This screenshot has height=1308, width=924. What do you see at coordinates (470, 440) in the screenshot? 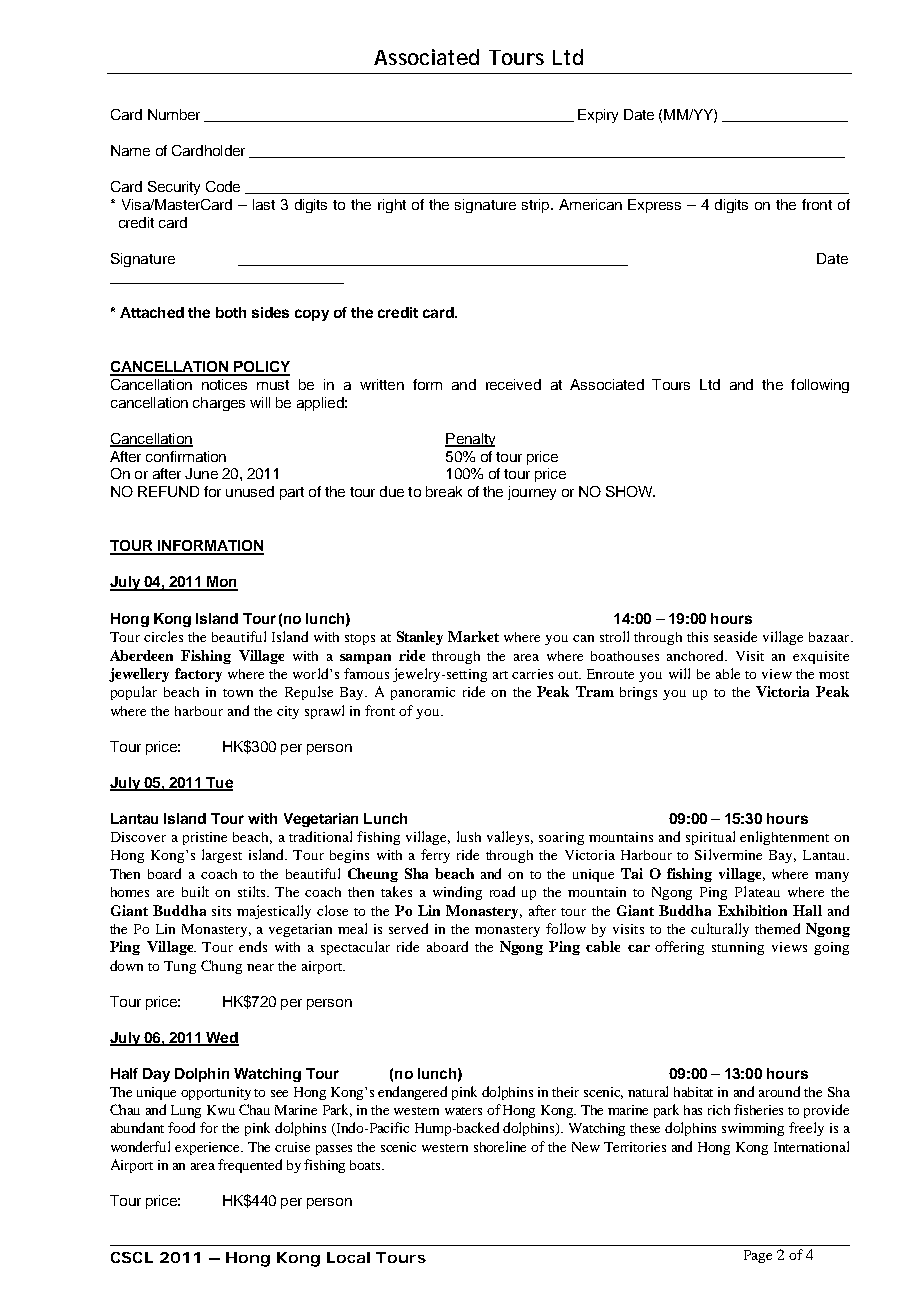
I see `Penalty` at bounding box center [470, 440].
